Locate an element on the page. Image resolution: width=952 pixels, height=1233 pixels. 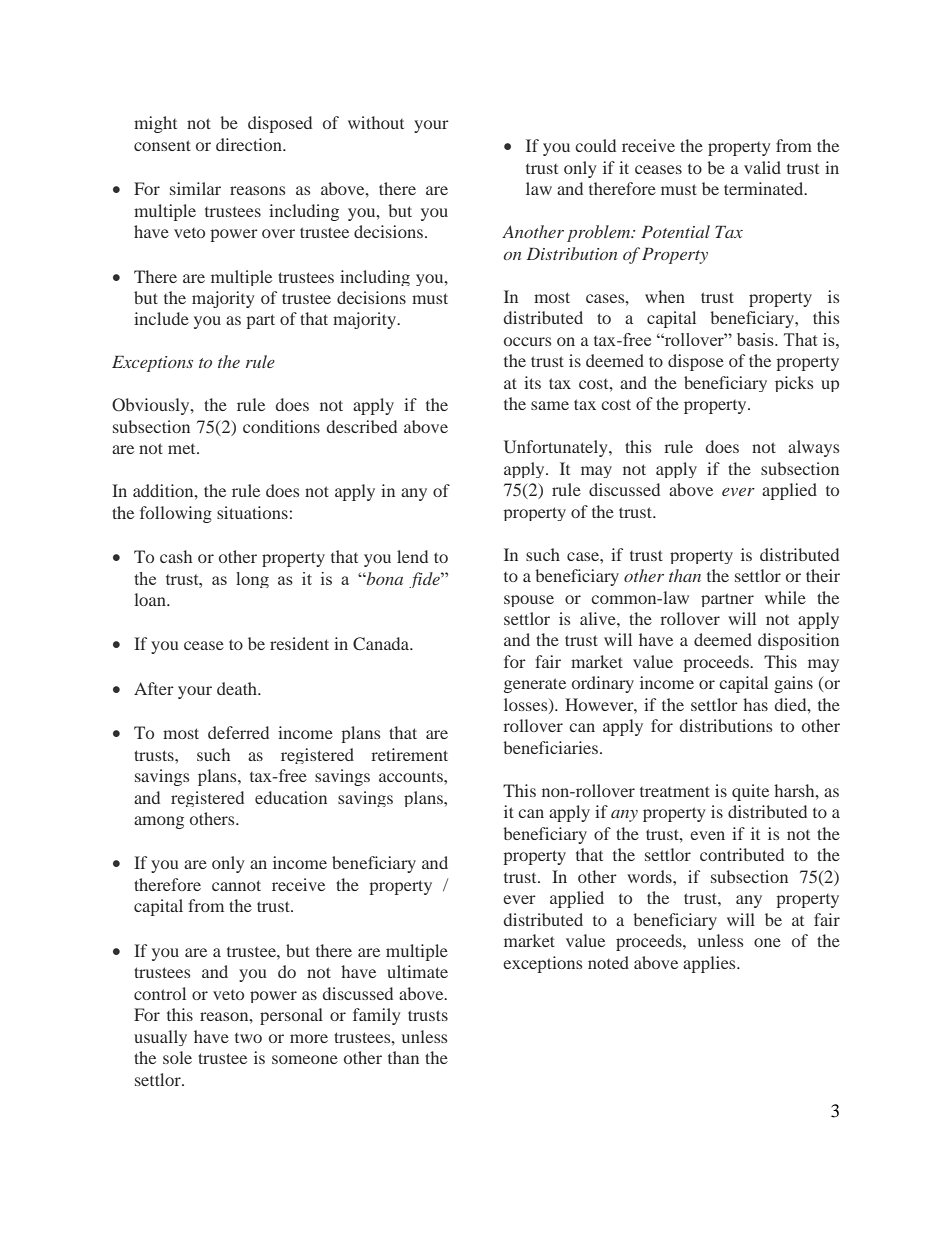
long is located at coordinates (252, 580).
